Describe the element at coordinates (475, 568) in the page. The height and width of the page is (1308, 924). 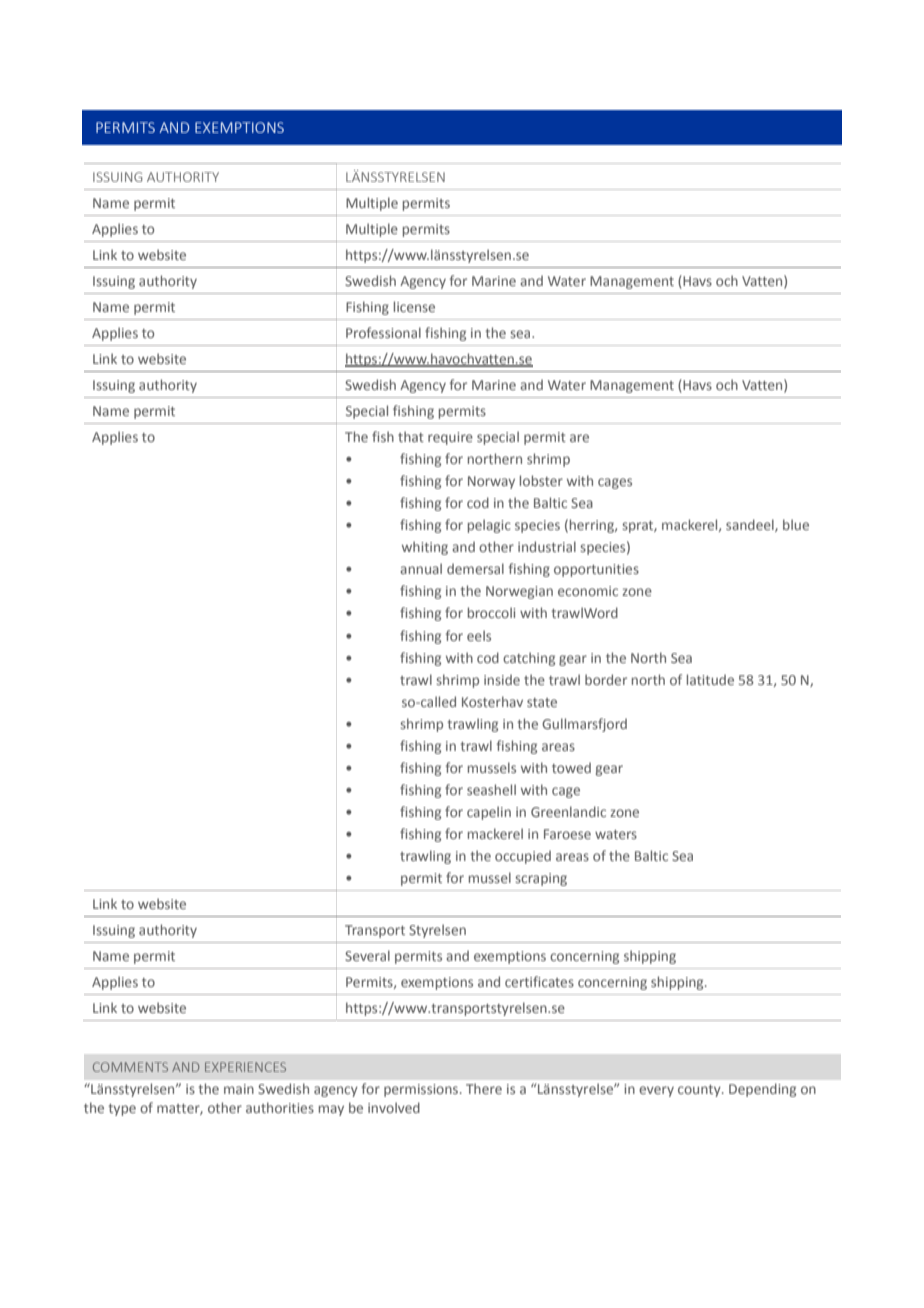
I see `demersal` at that location.
